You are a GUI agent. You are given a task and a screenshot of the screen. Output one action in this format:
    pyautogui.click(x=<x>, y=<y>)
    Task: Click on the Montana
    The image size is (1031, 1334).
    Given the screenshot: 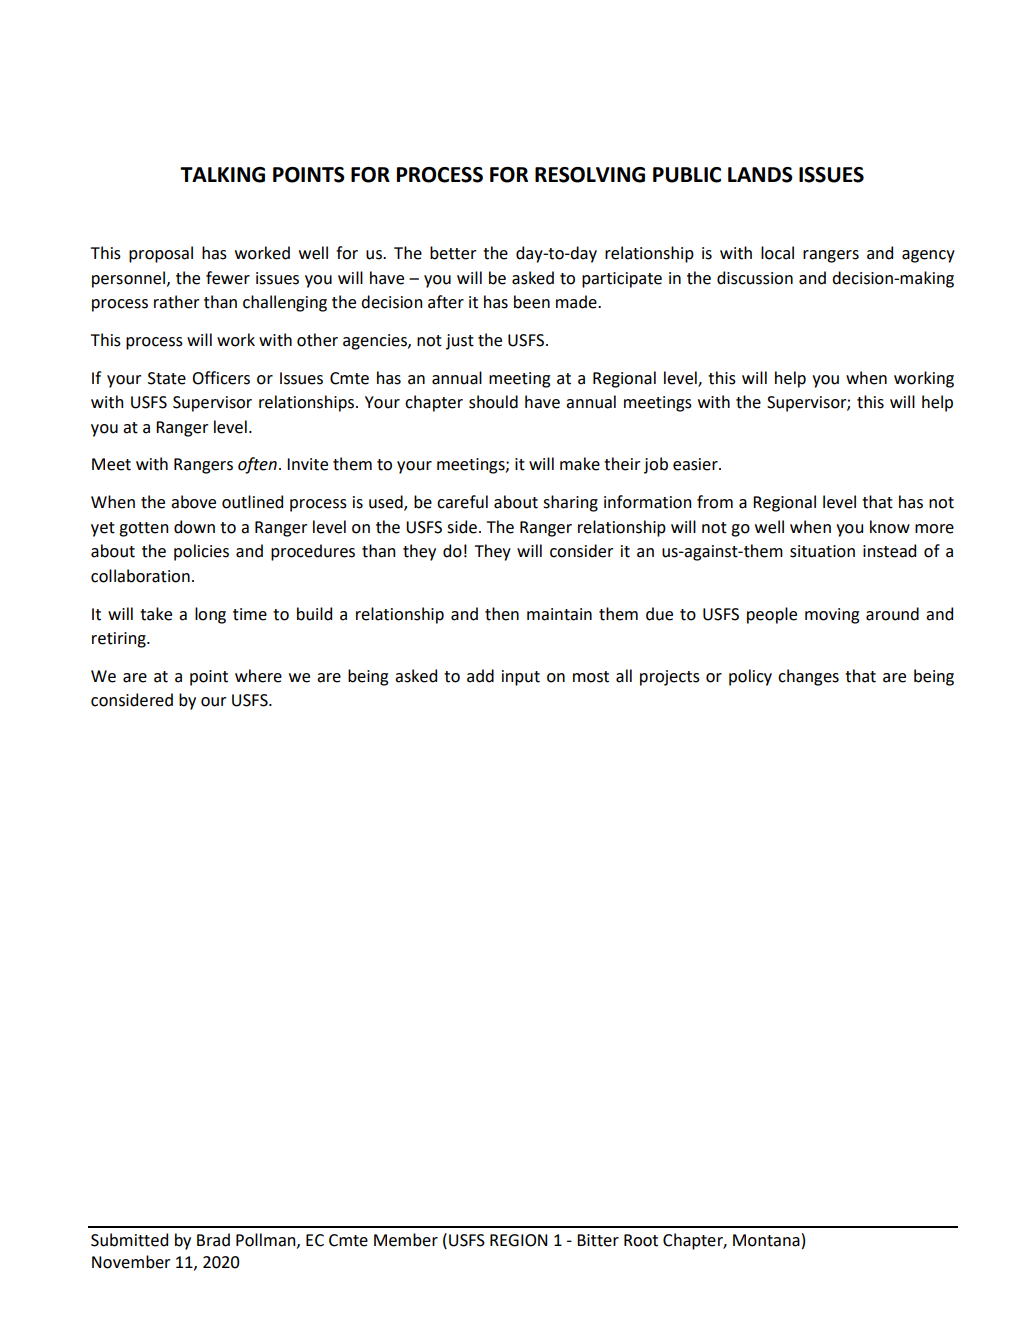 What is the action you would take?
    pyautogui.click(x=766, y=1240)
